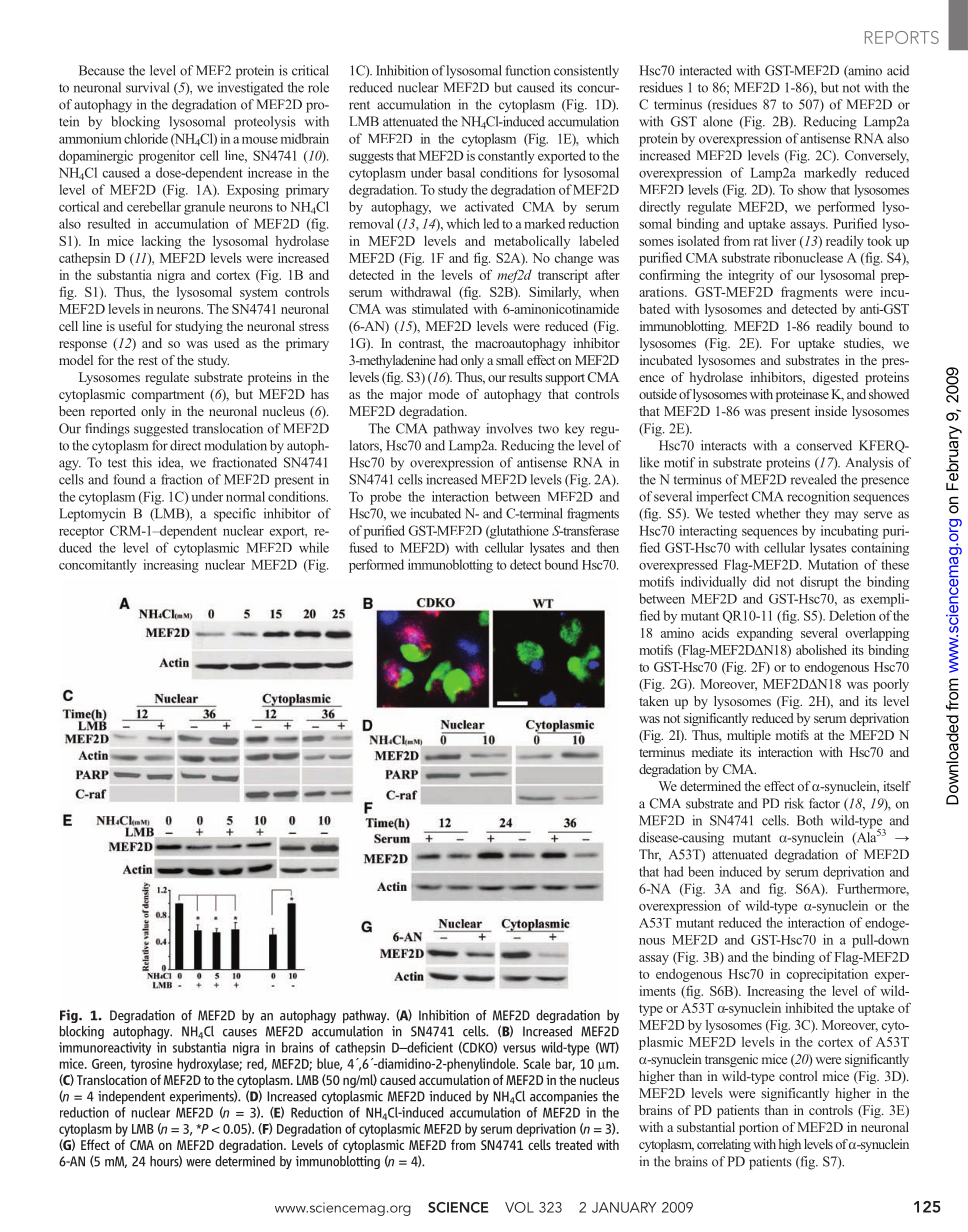 Image resolution: width=968 pixels, height=1232 pixels. Describe the element at coordinates (152, 1065) in the page. I see `tyrosine` at that location.
